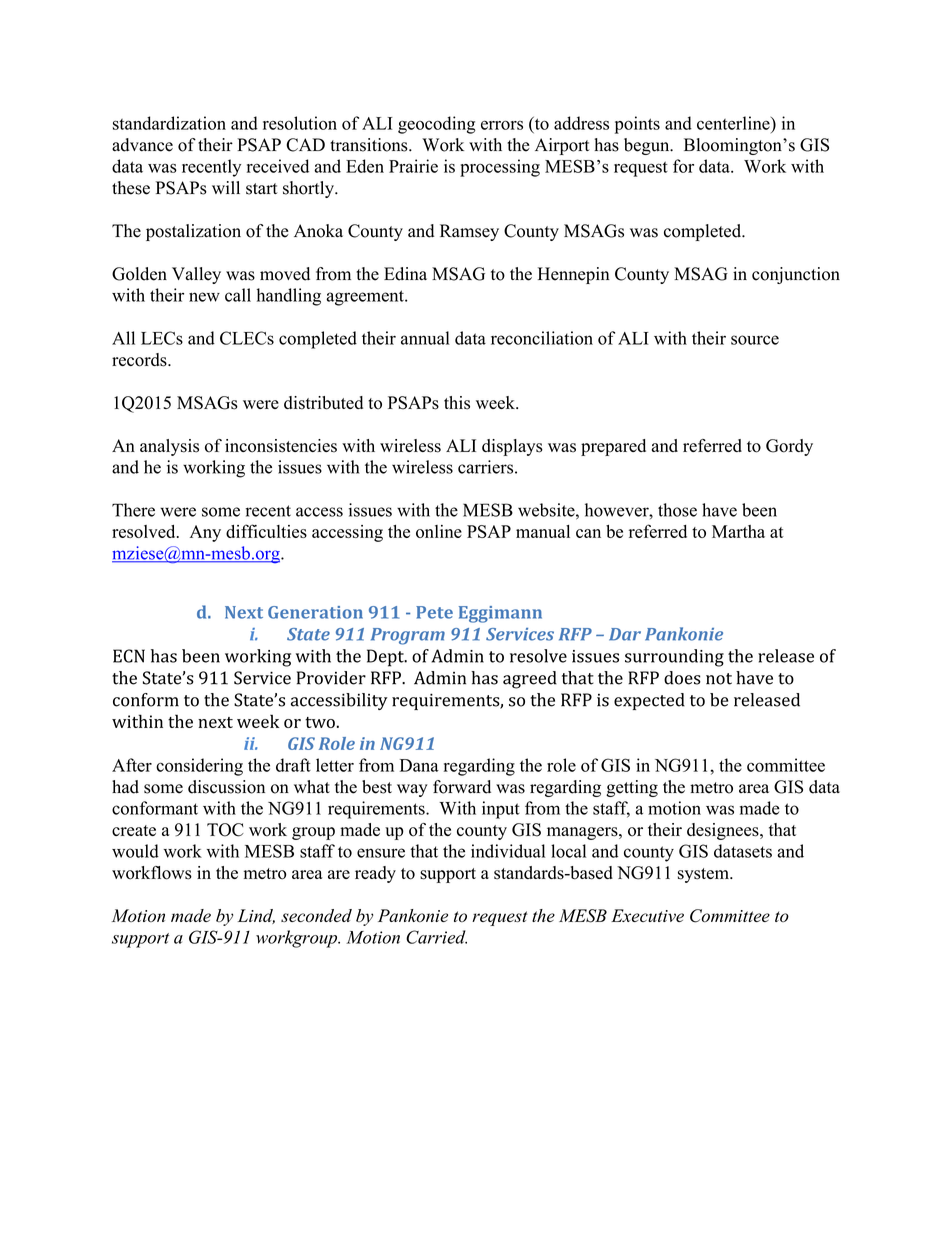 Image resolution: width=952 pixels, height=1233 pixels. Describe the element at coordinates (439, 531) in the image. I see `online` at that location.
